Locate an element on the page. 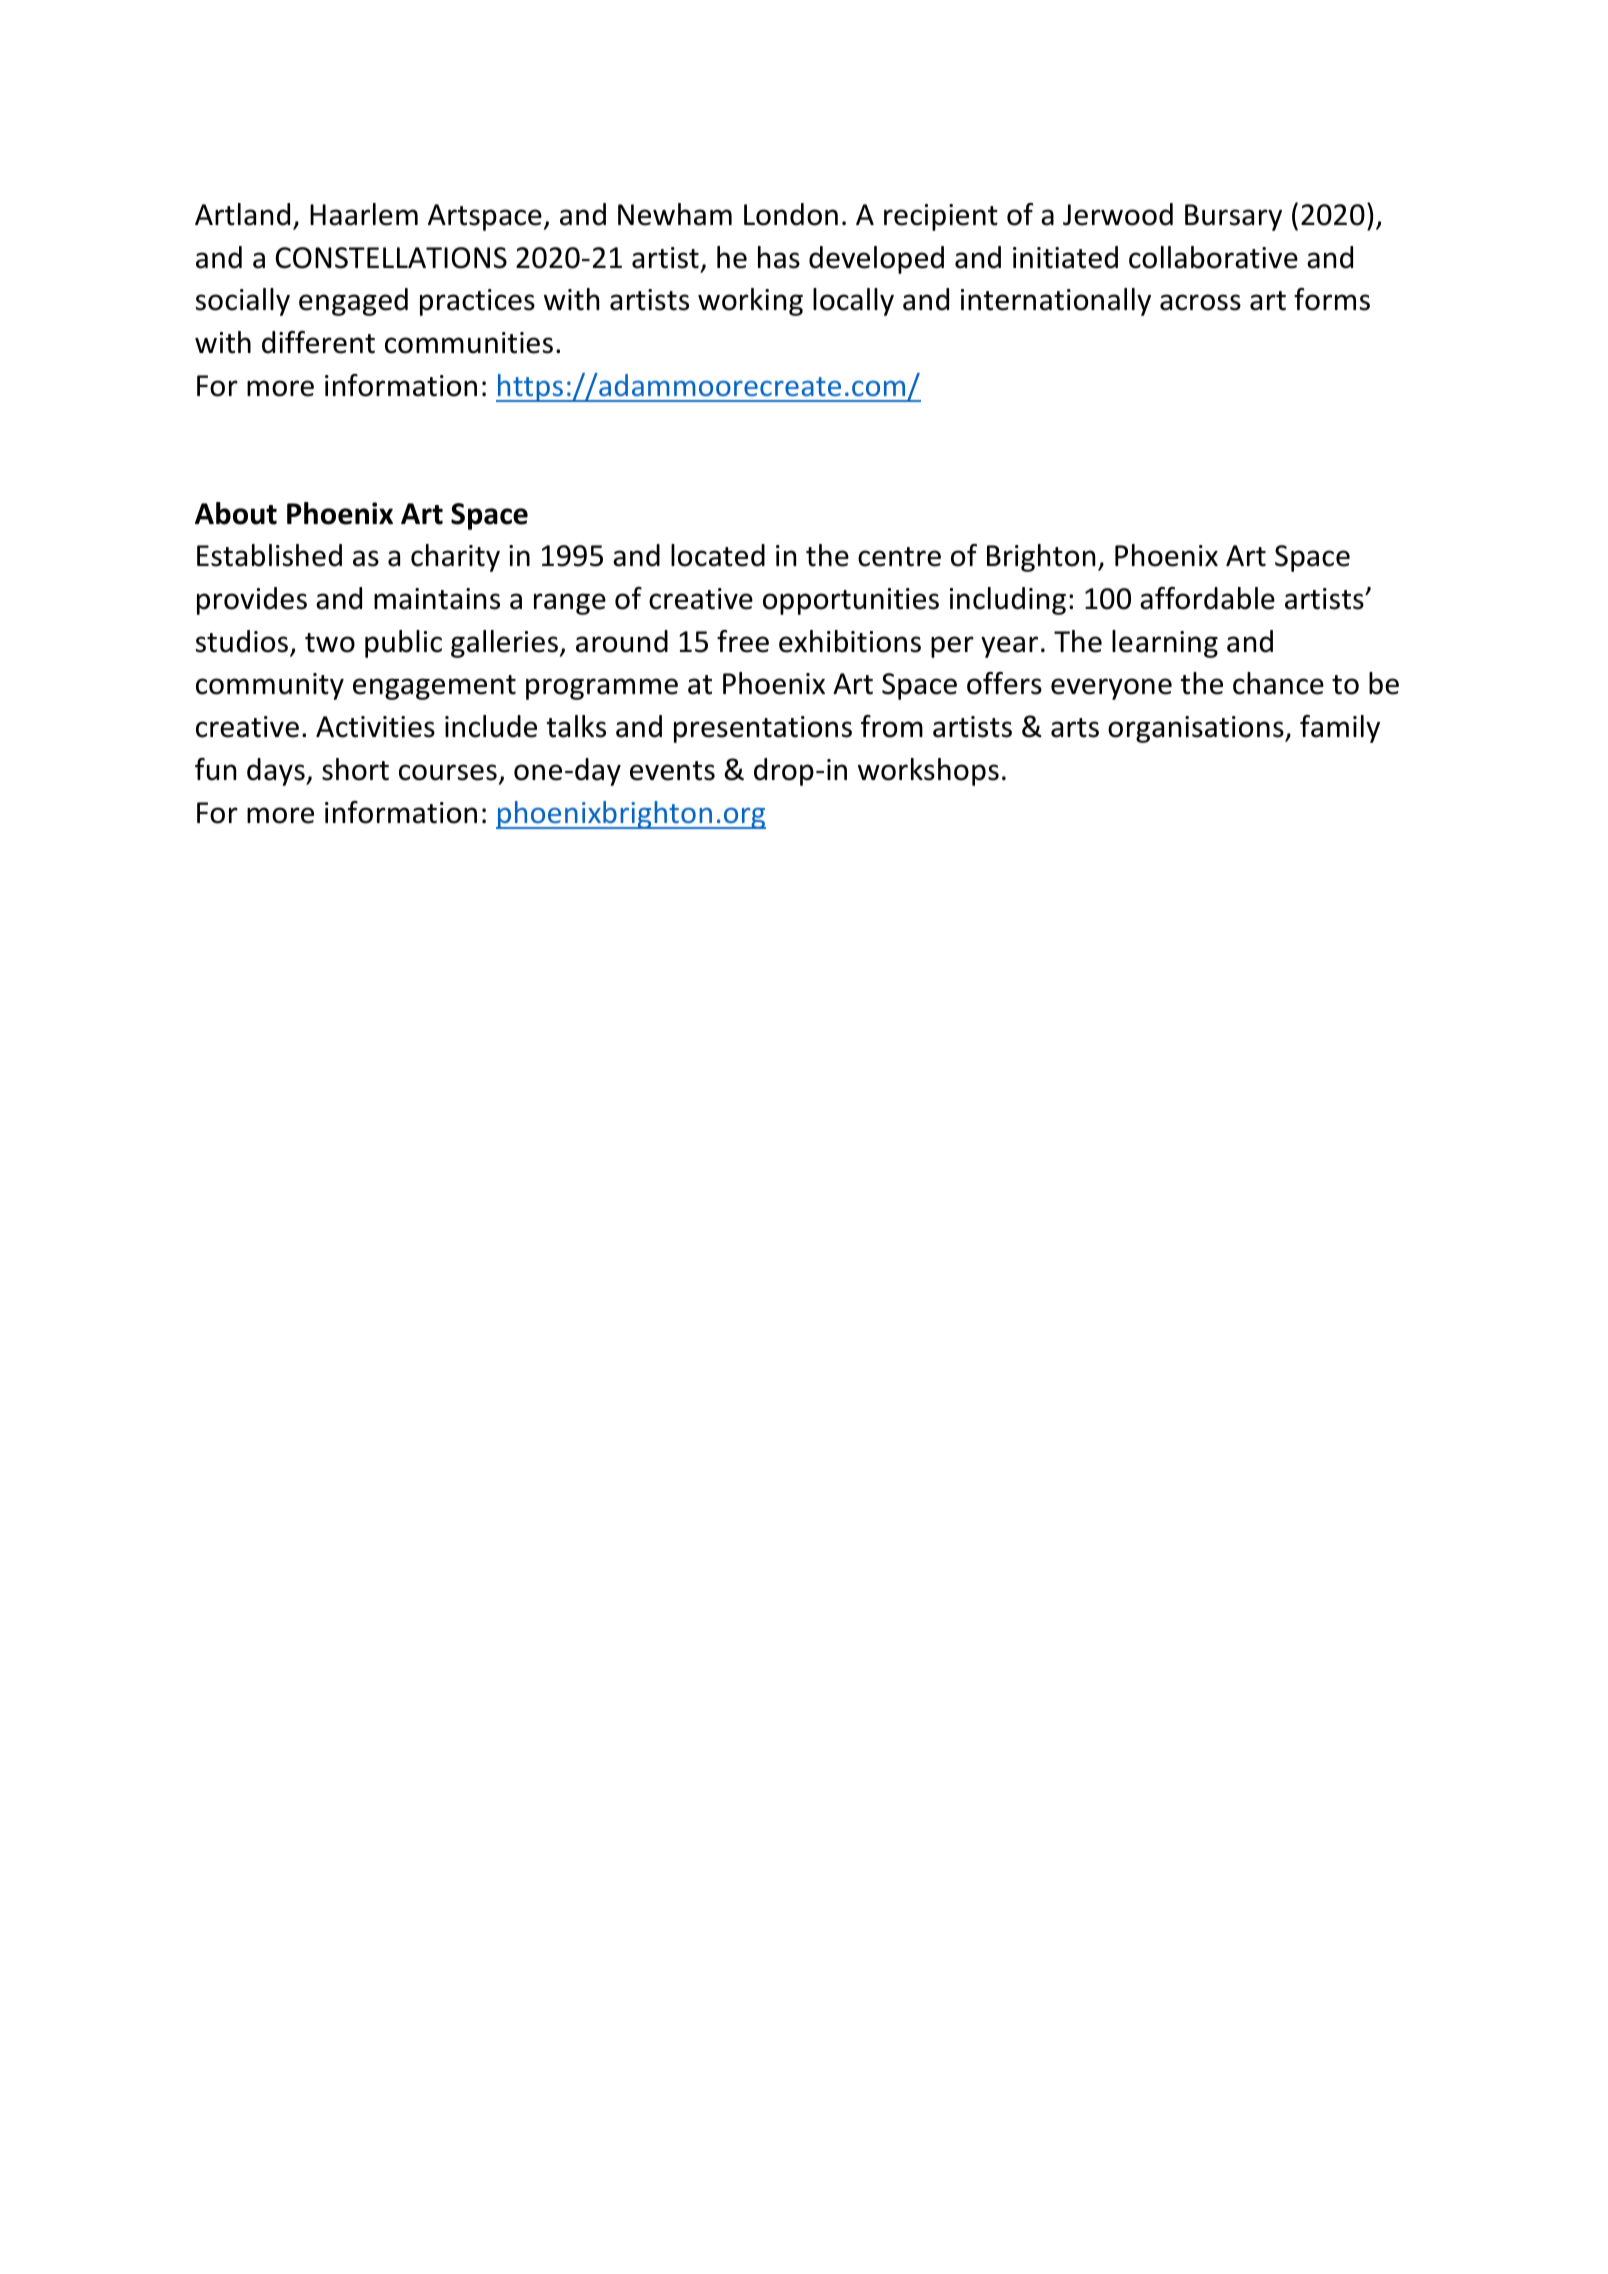 Image resolution: width=1608 pixels, height=2274 pixels. located is located at coordinates (718, 555).
